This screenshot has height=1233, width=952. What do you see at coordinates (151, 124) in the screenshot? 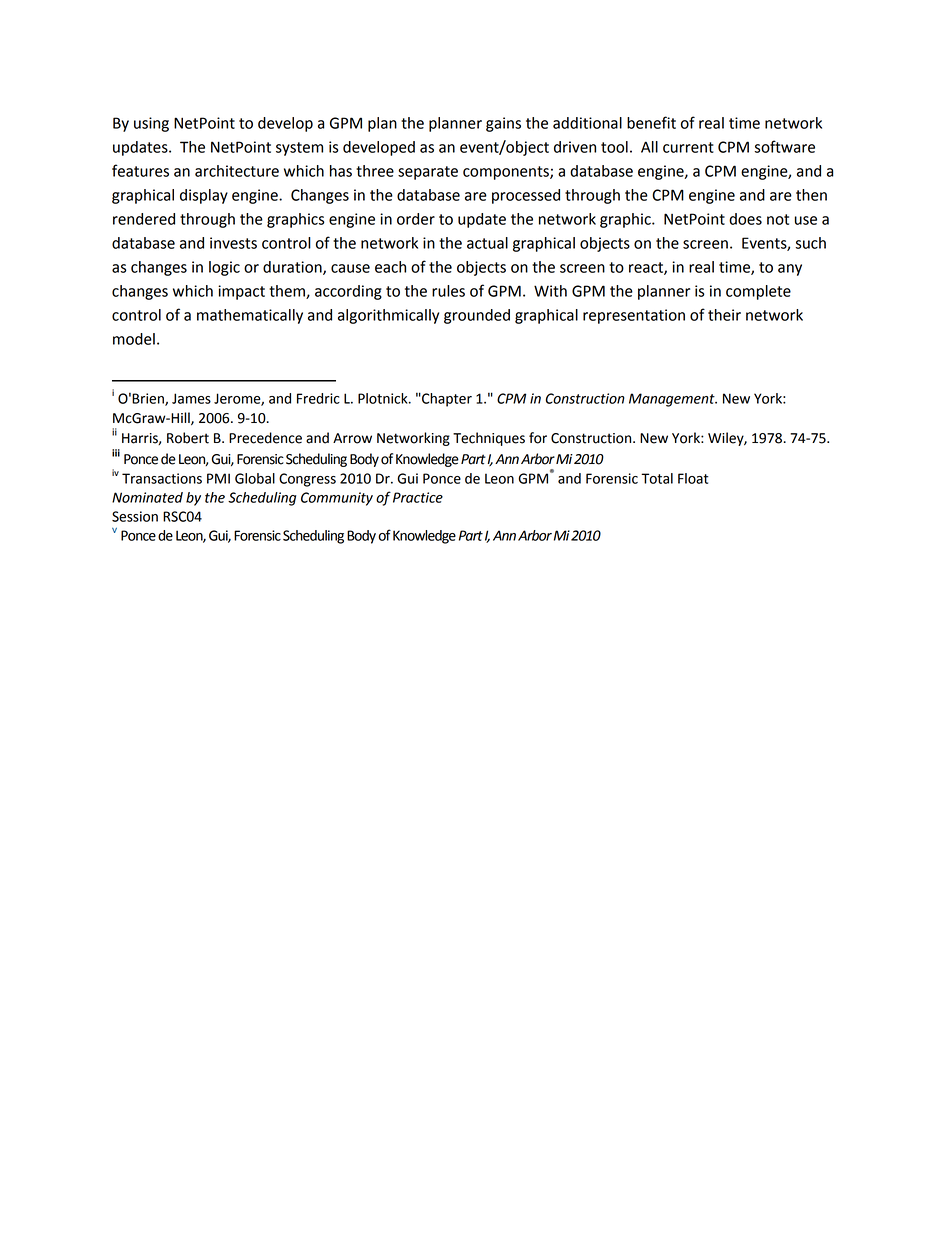
I see `using` at bounding box center [151, 124].
